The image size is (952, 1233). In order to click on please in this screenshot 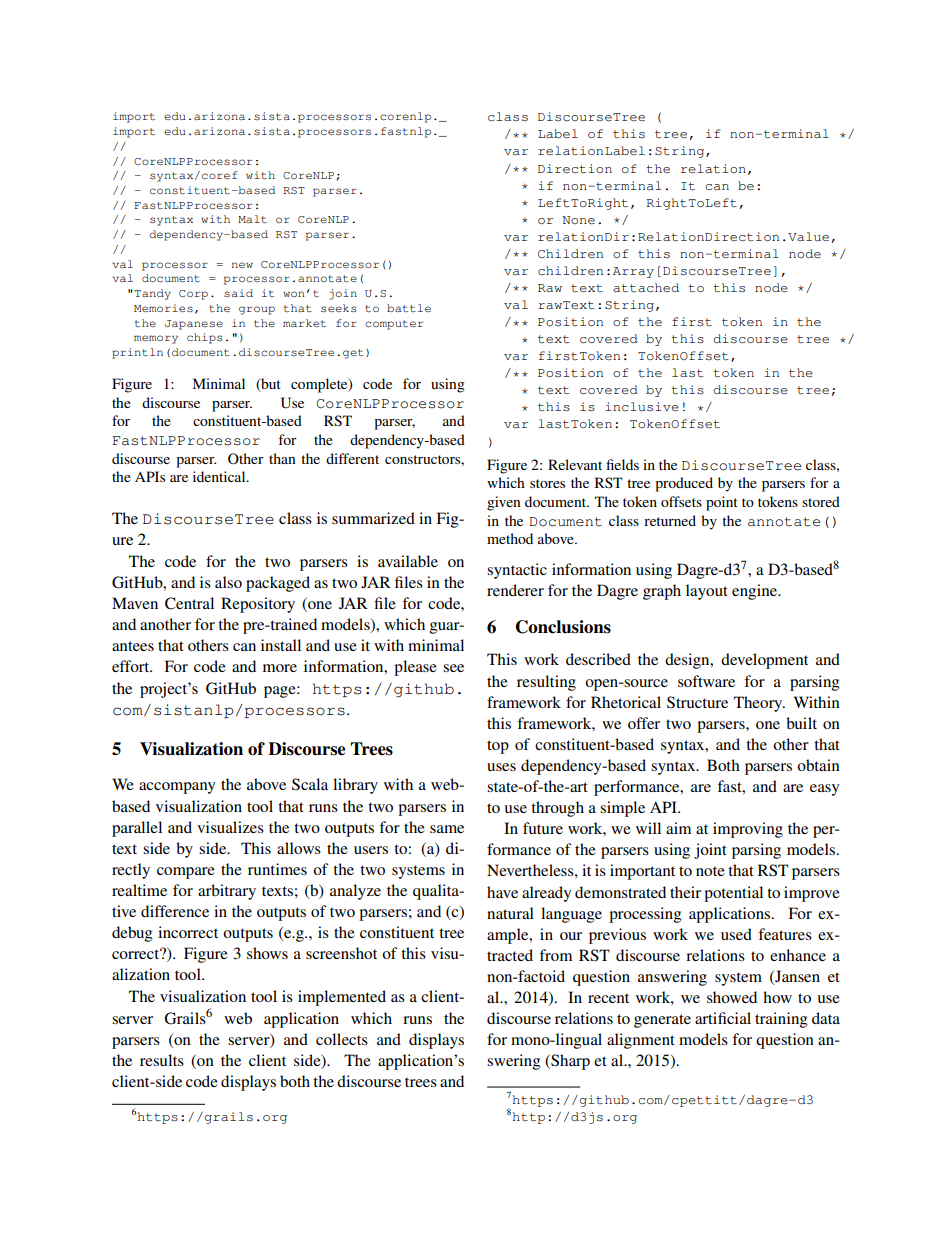, I will do `click(415, 668)`.
